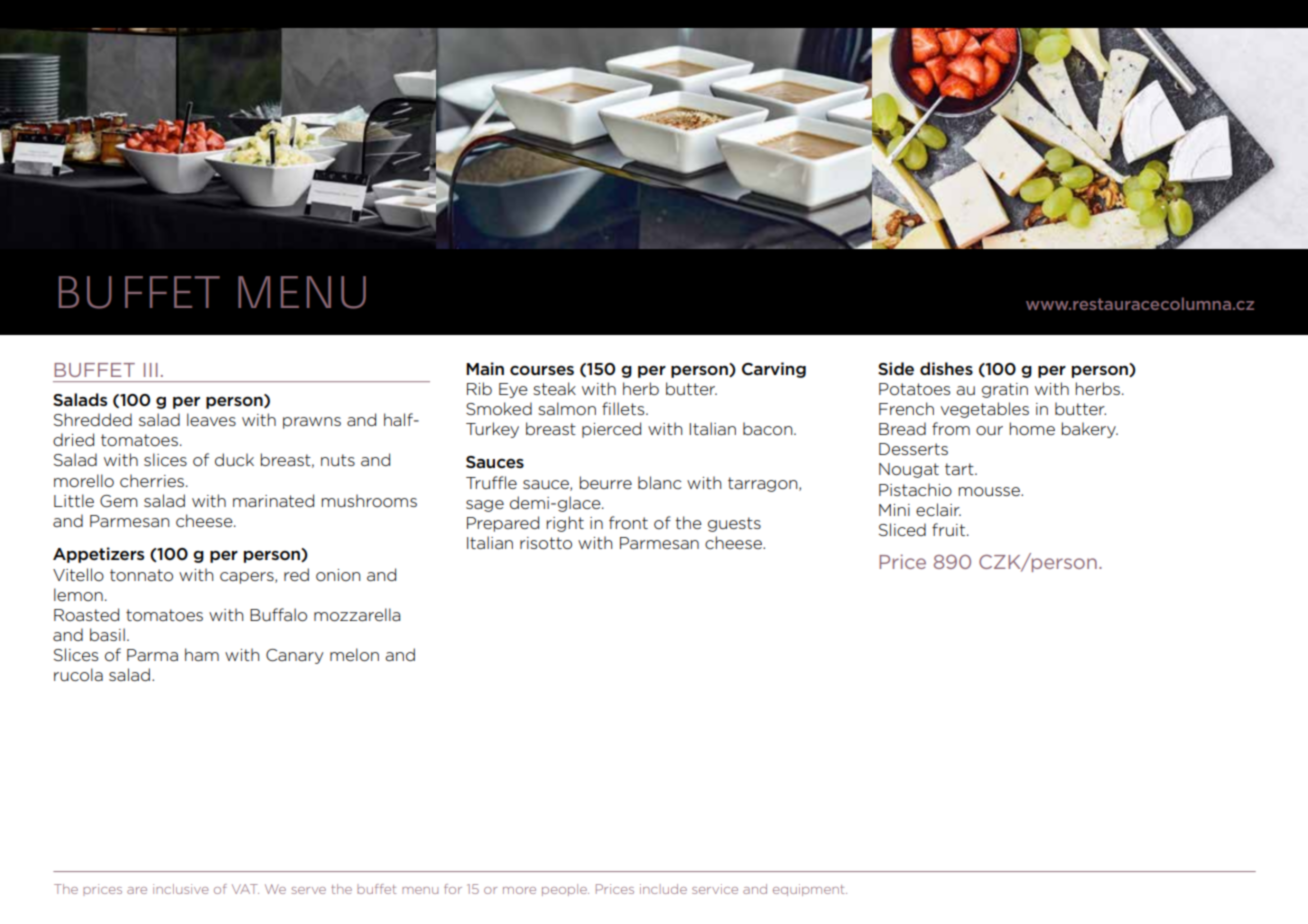 This screenshot has width=1308, height=924. What do you see at coordinates (810, 890) in the screenshot?
I see `equipment` at bounding box center [810, 890].
